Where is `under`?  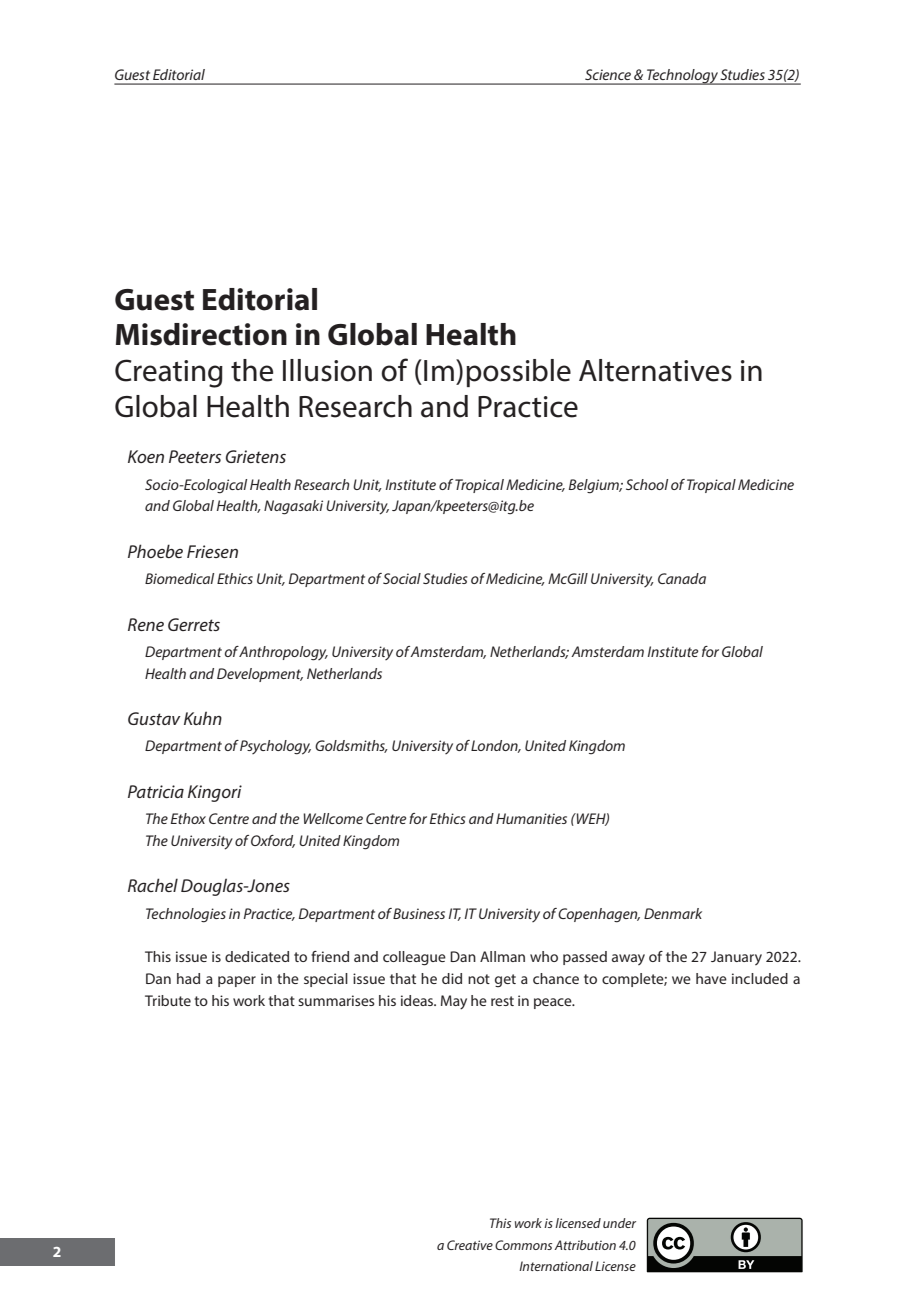
under is located at coordinates (619, 1223).
